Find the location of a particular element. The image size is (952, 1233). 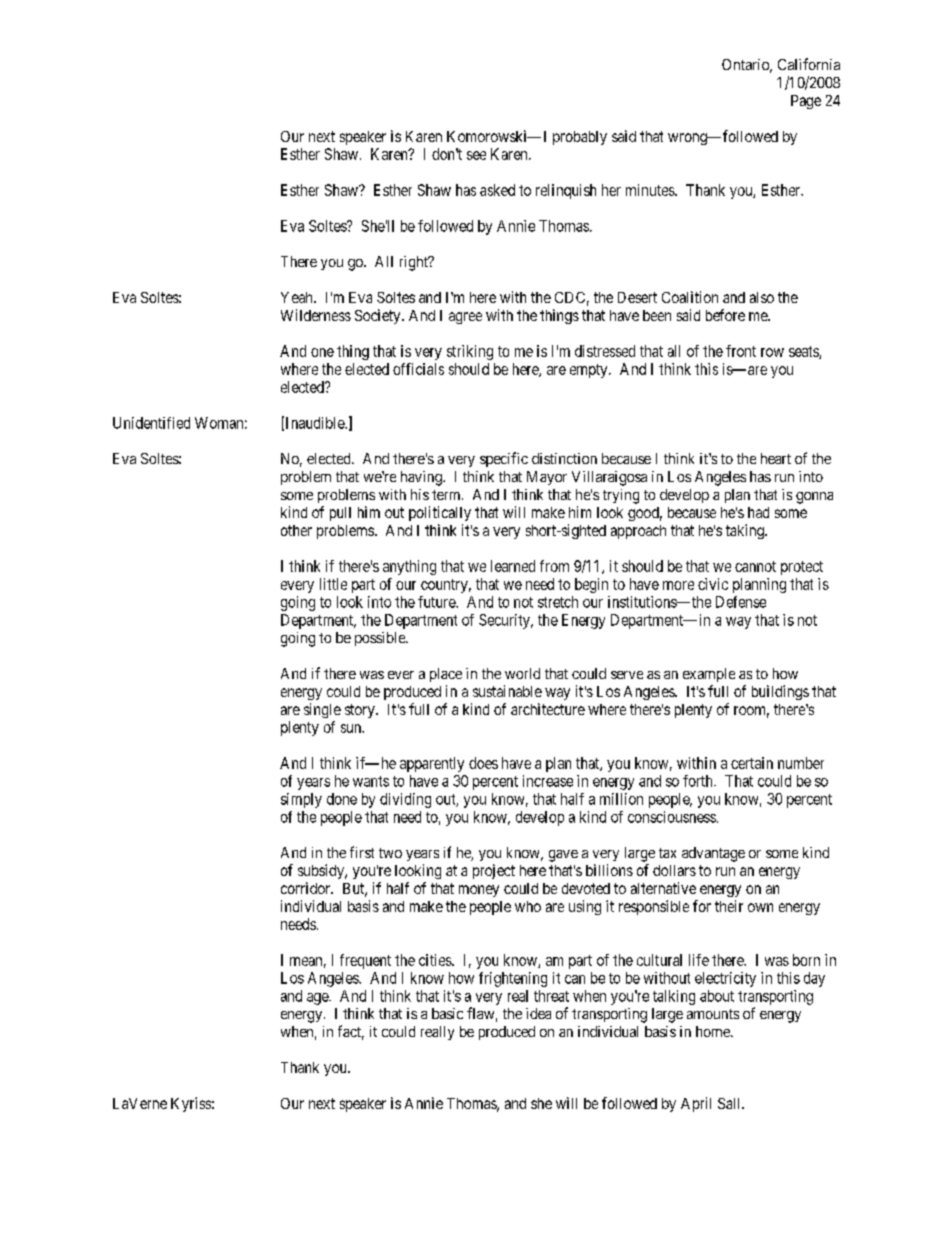

Sall is located at coordinates (730, 1103).
